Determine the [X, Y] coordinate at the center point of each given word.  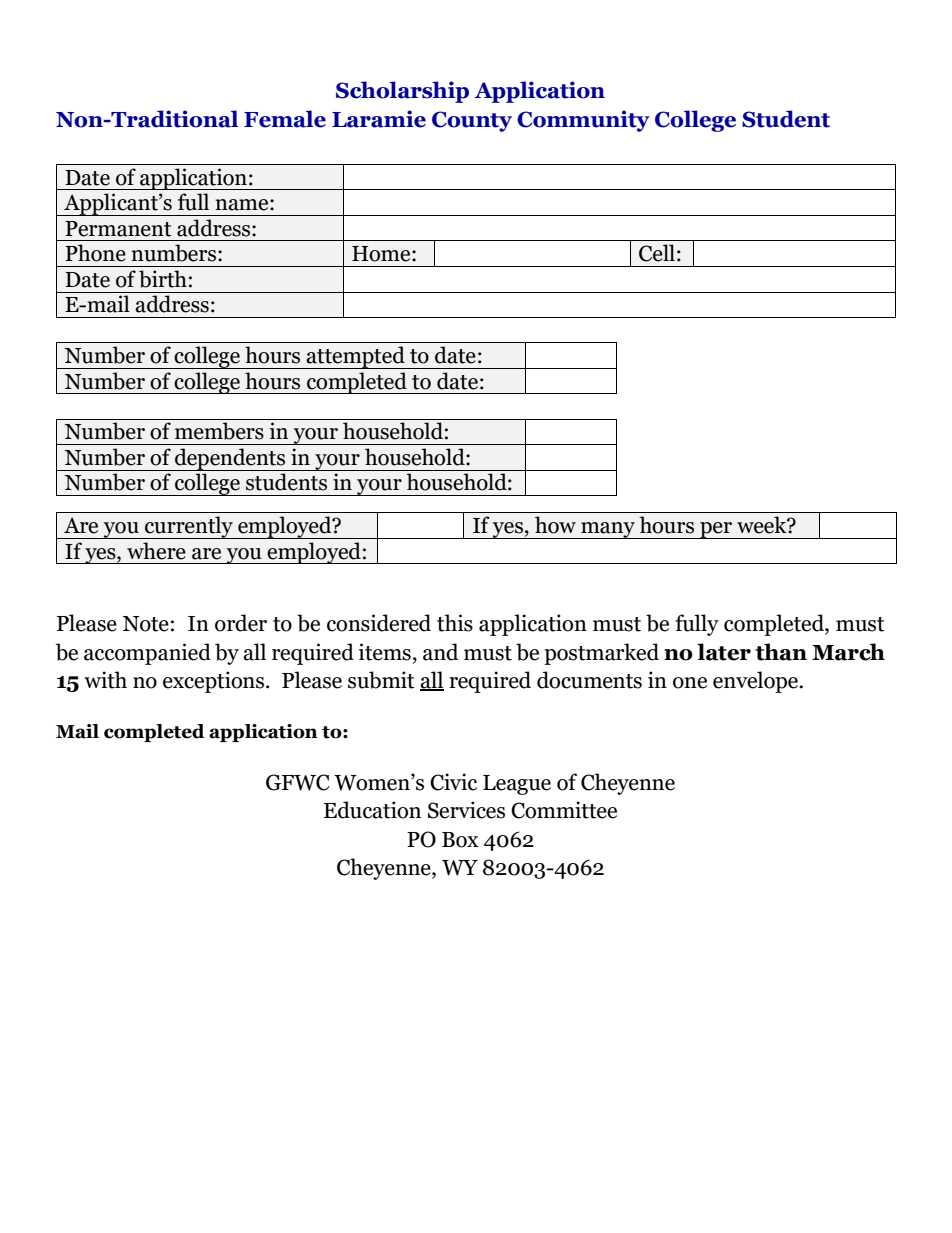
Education [372, 810]
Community [583, 121]
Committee [564, 810]
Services [466, 810]
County [472, 121]
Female [285, 119]
